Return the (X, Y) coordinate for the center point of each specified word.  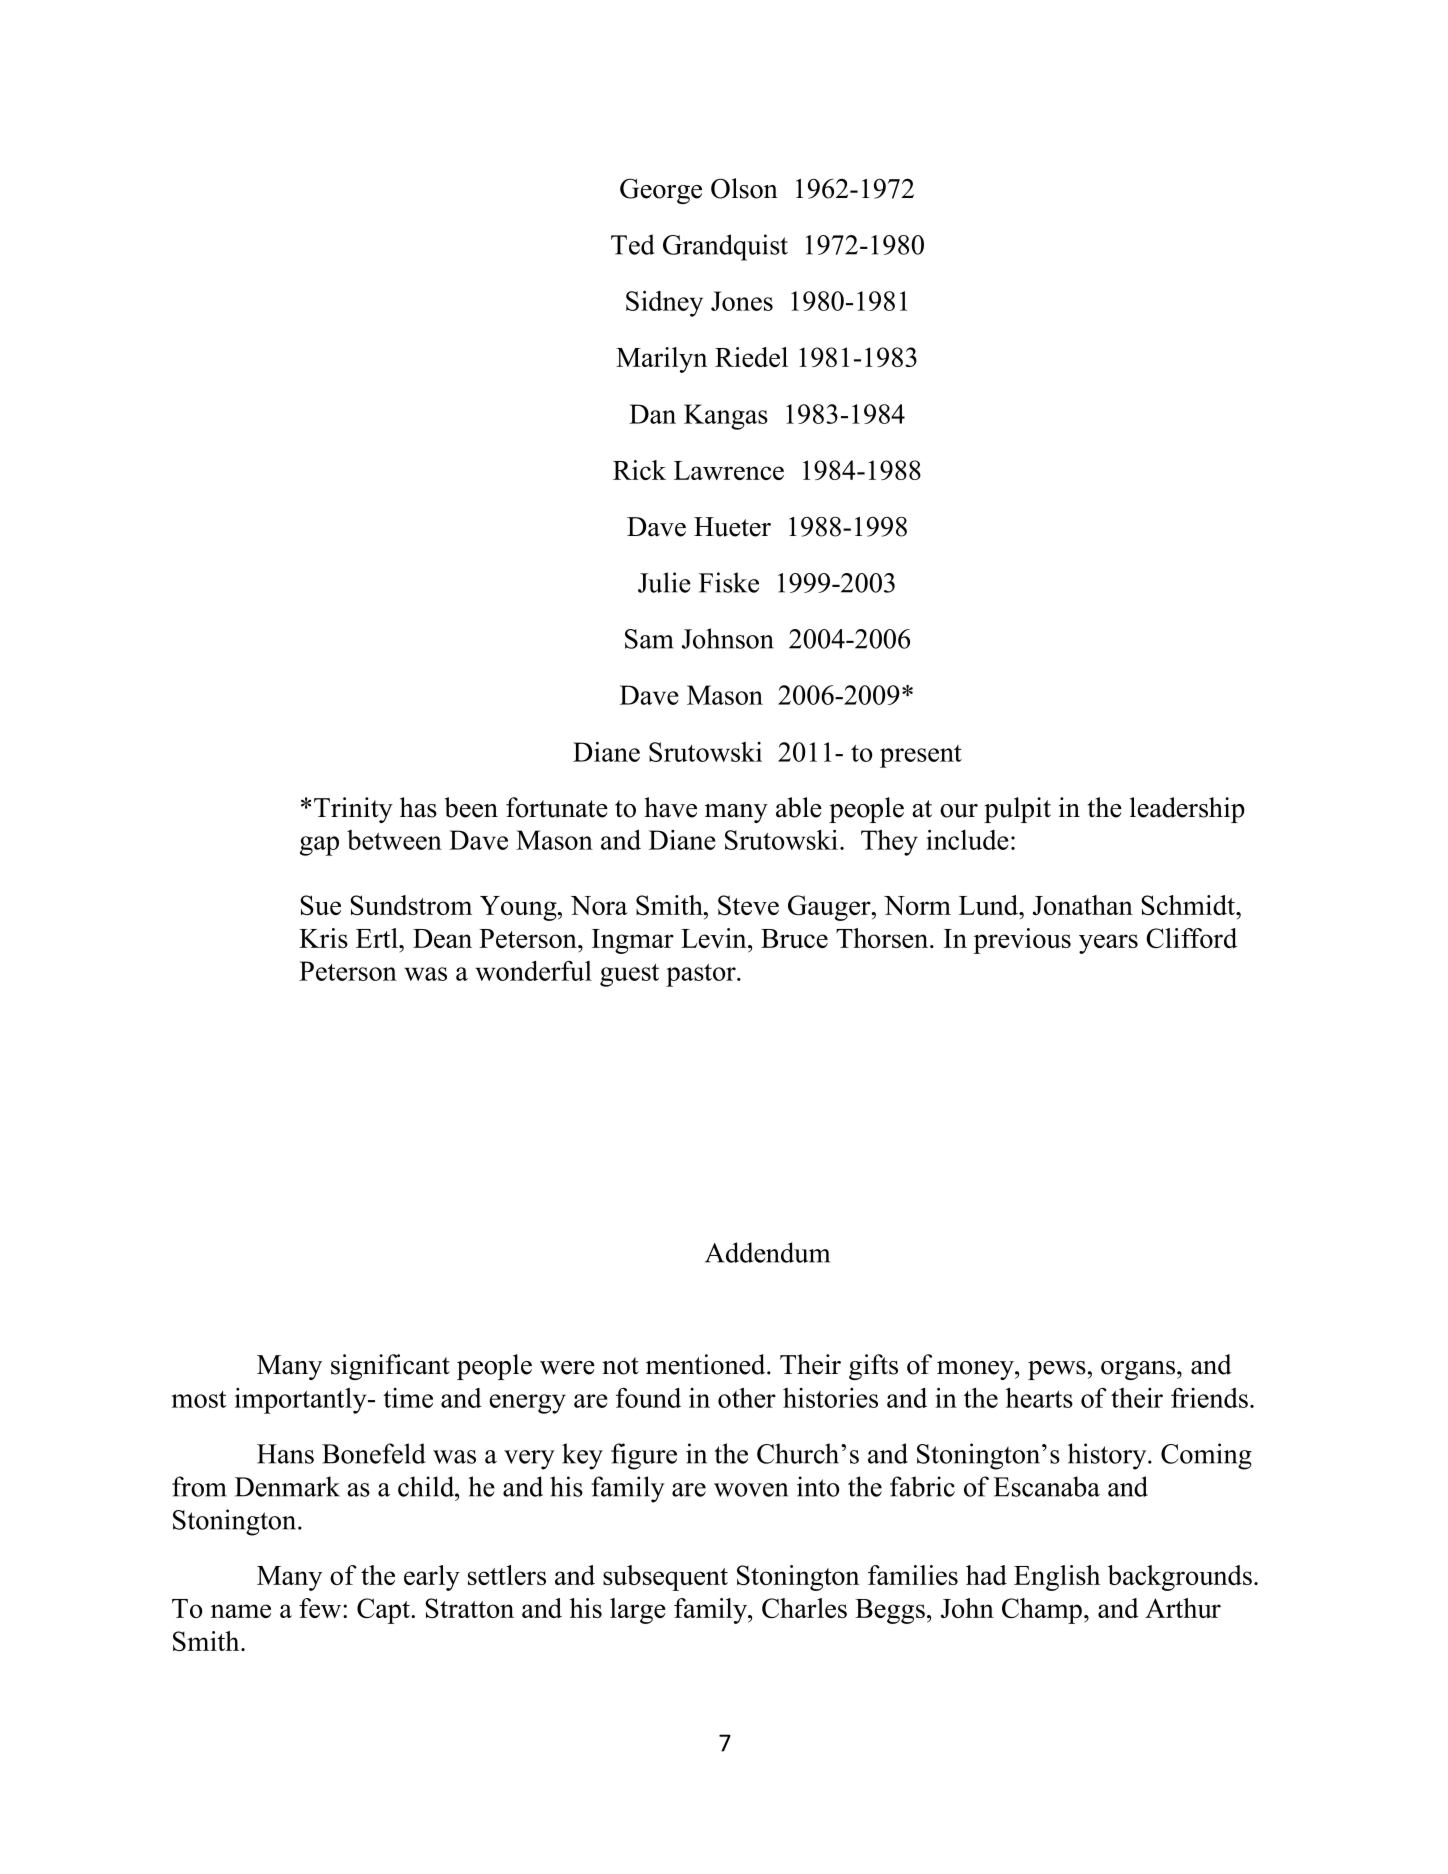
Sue (320, 905)
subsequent (665, 1578)
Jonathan (1083, 905)
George (661, 191)
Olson (744, 188)
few (321, 1608)
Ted (633, 244)
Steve (748, 905)
